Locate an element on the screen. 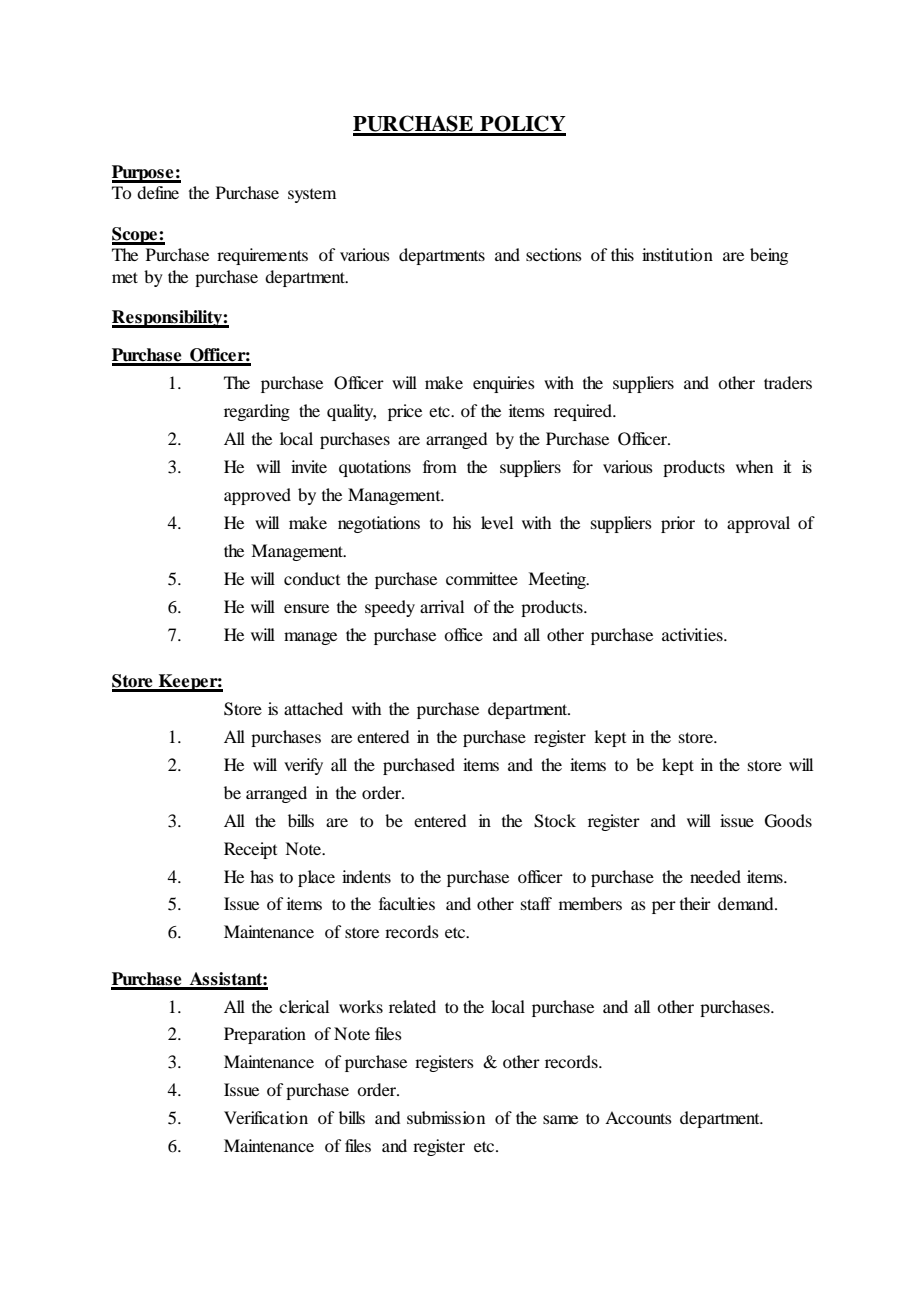 The height and width of the screenshot is (1308, 924). Goods is located at coordinates (788, 821).
